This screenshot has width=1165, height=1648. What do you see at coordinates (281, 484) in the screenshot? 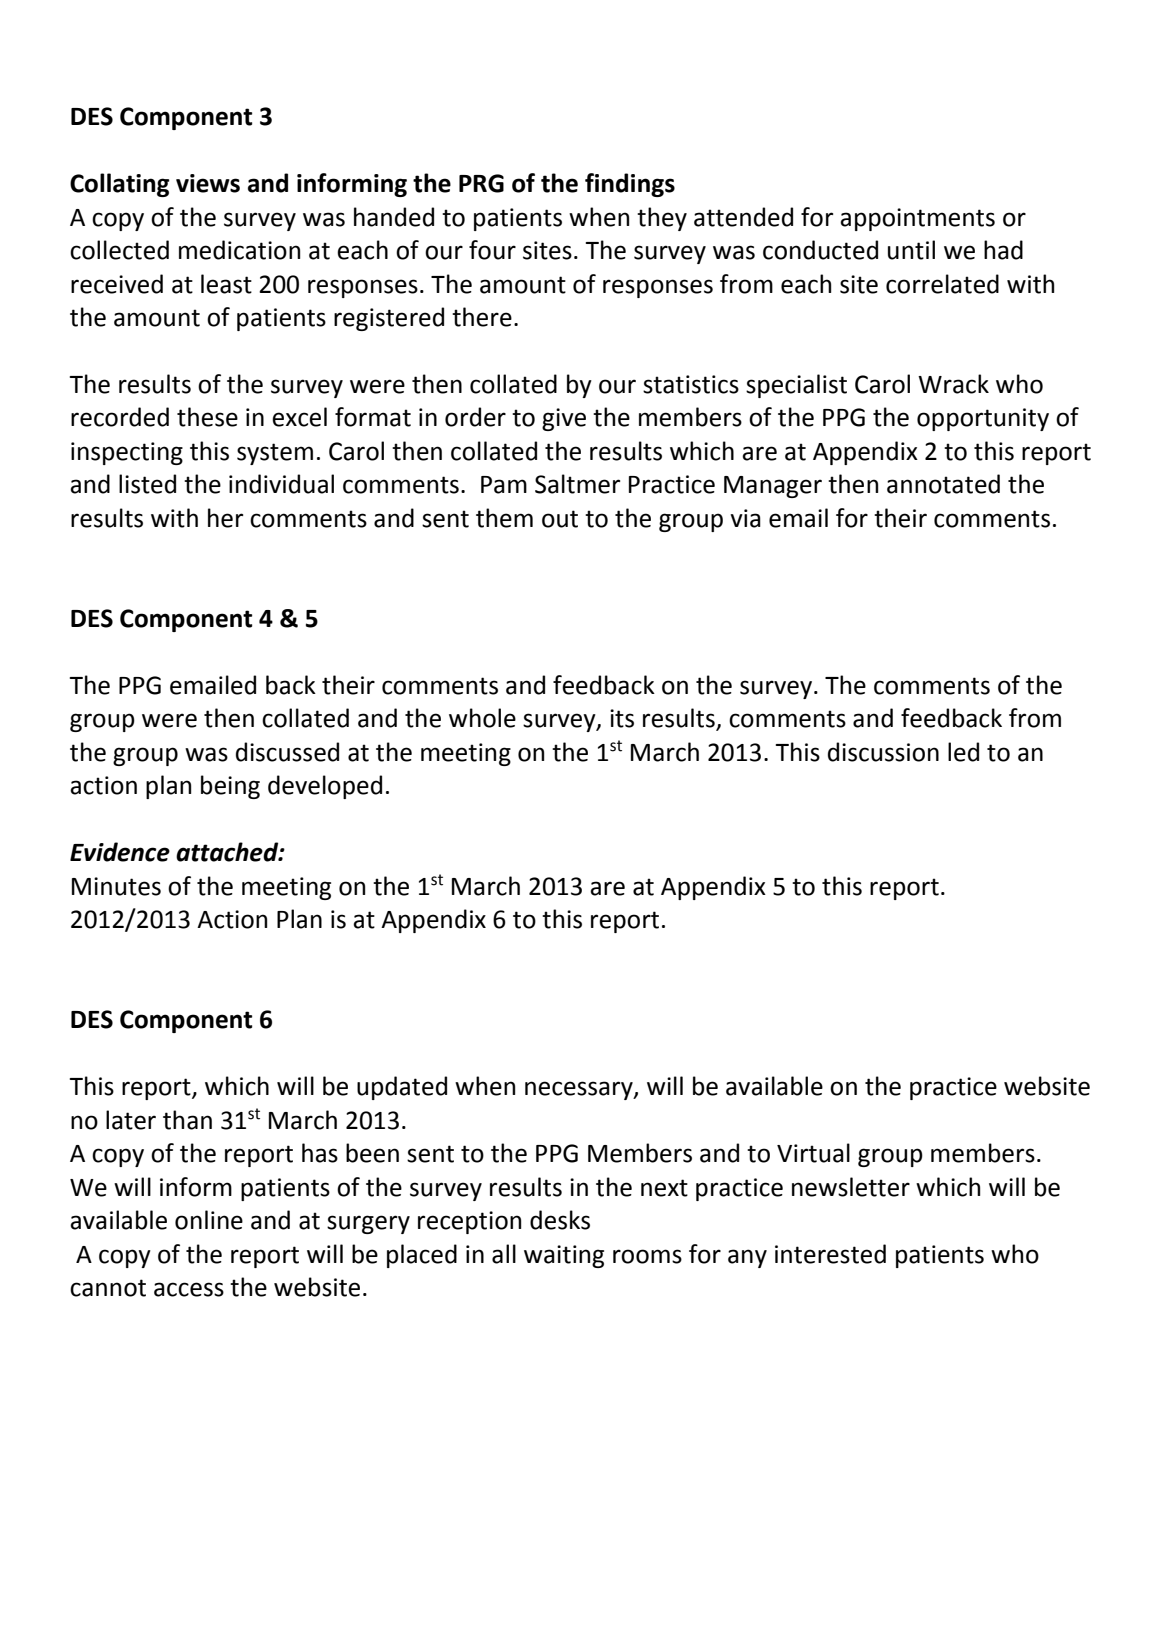
I see `individual` at bounding box center [281, 484].
